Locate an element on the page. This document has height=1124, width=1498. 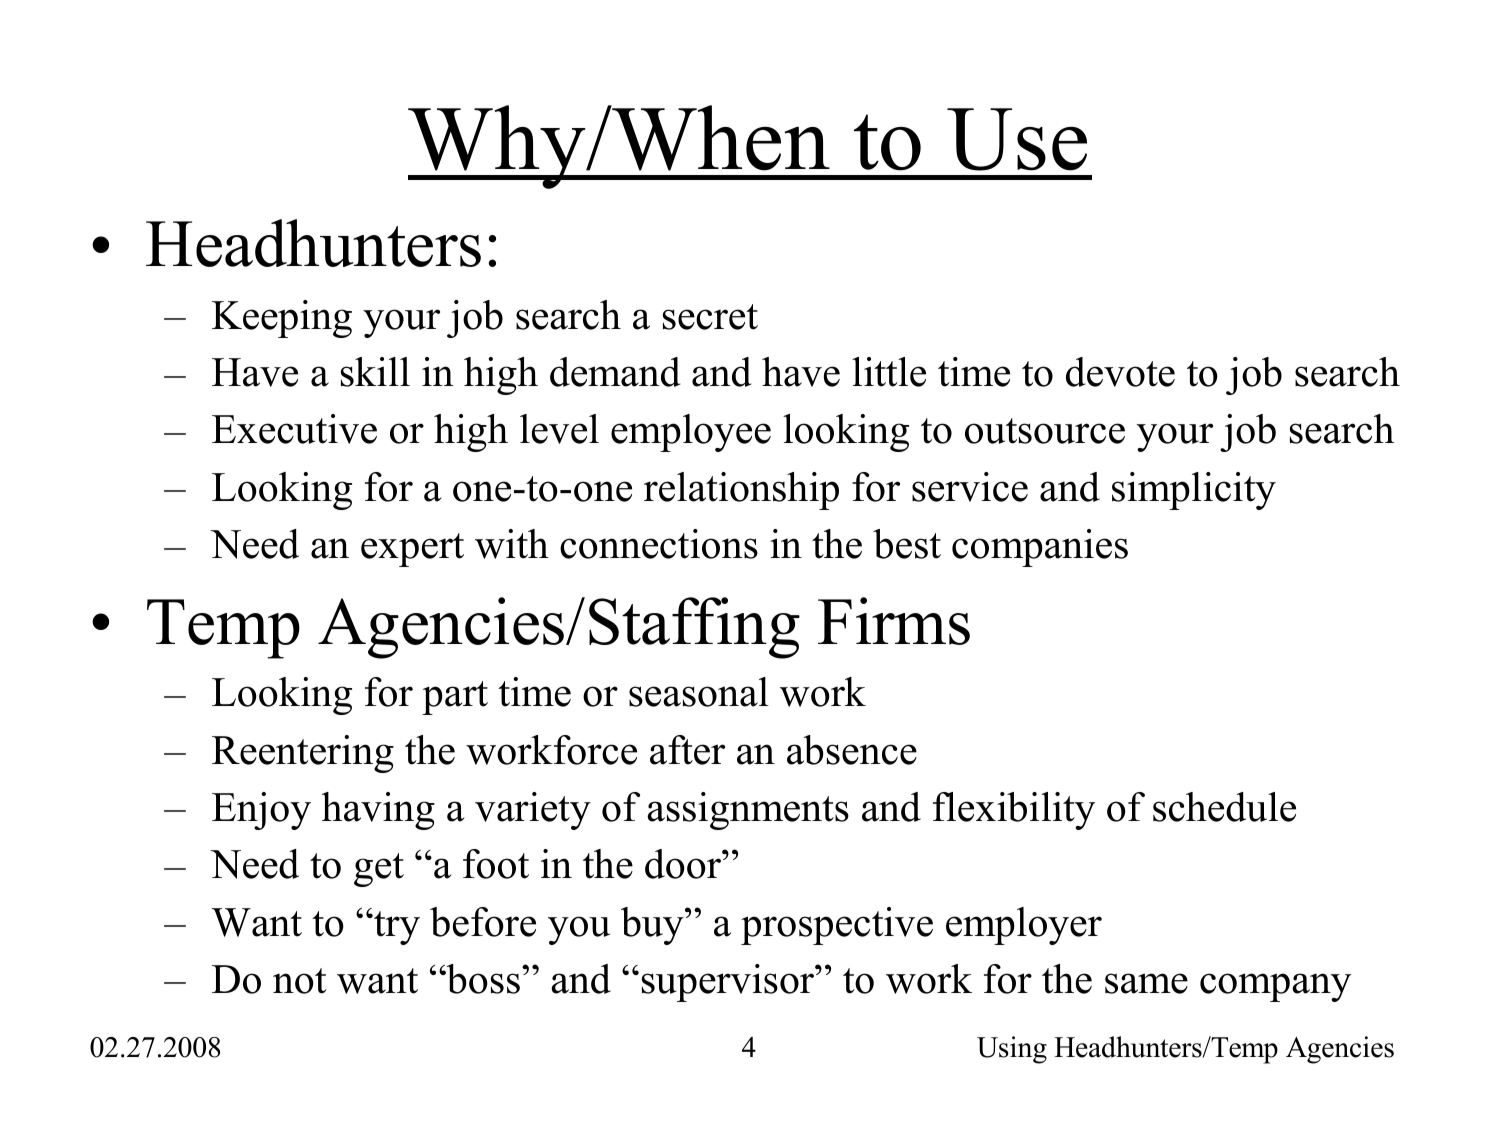
skill is located at coordinates (375, 372).
